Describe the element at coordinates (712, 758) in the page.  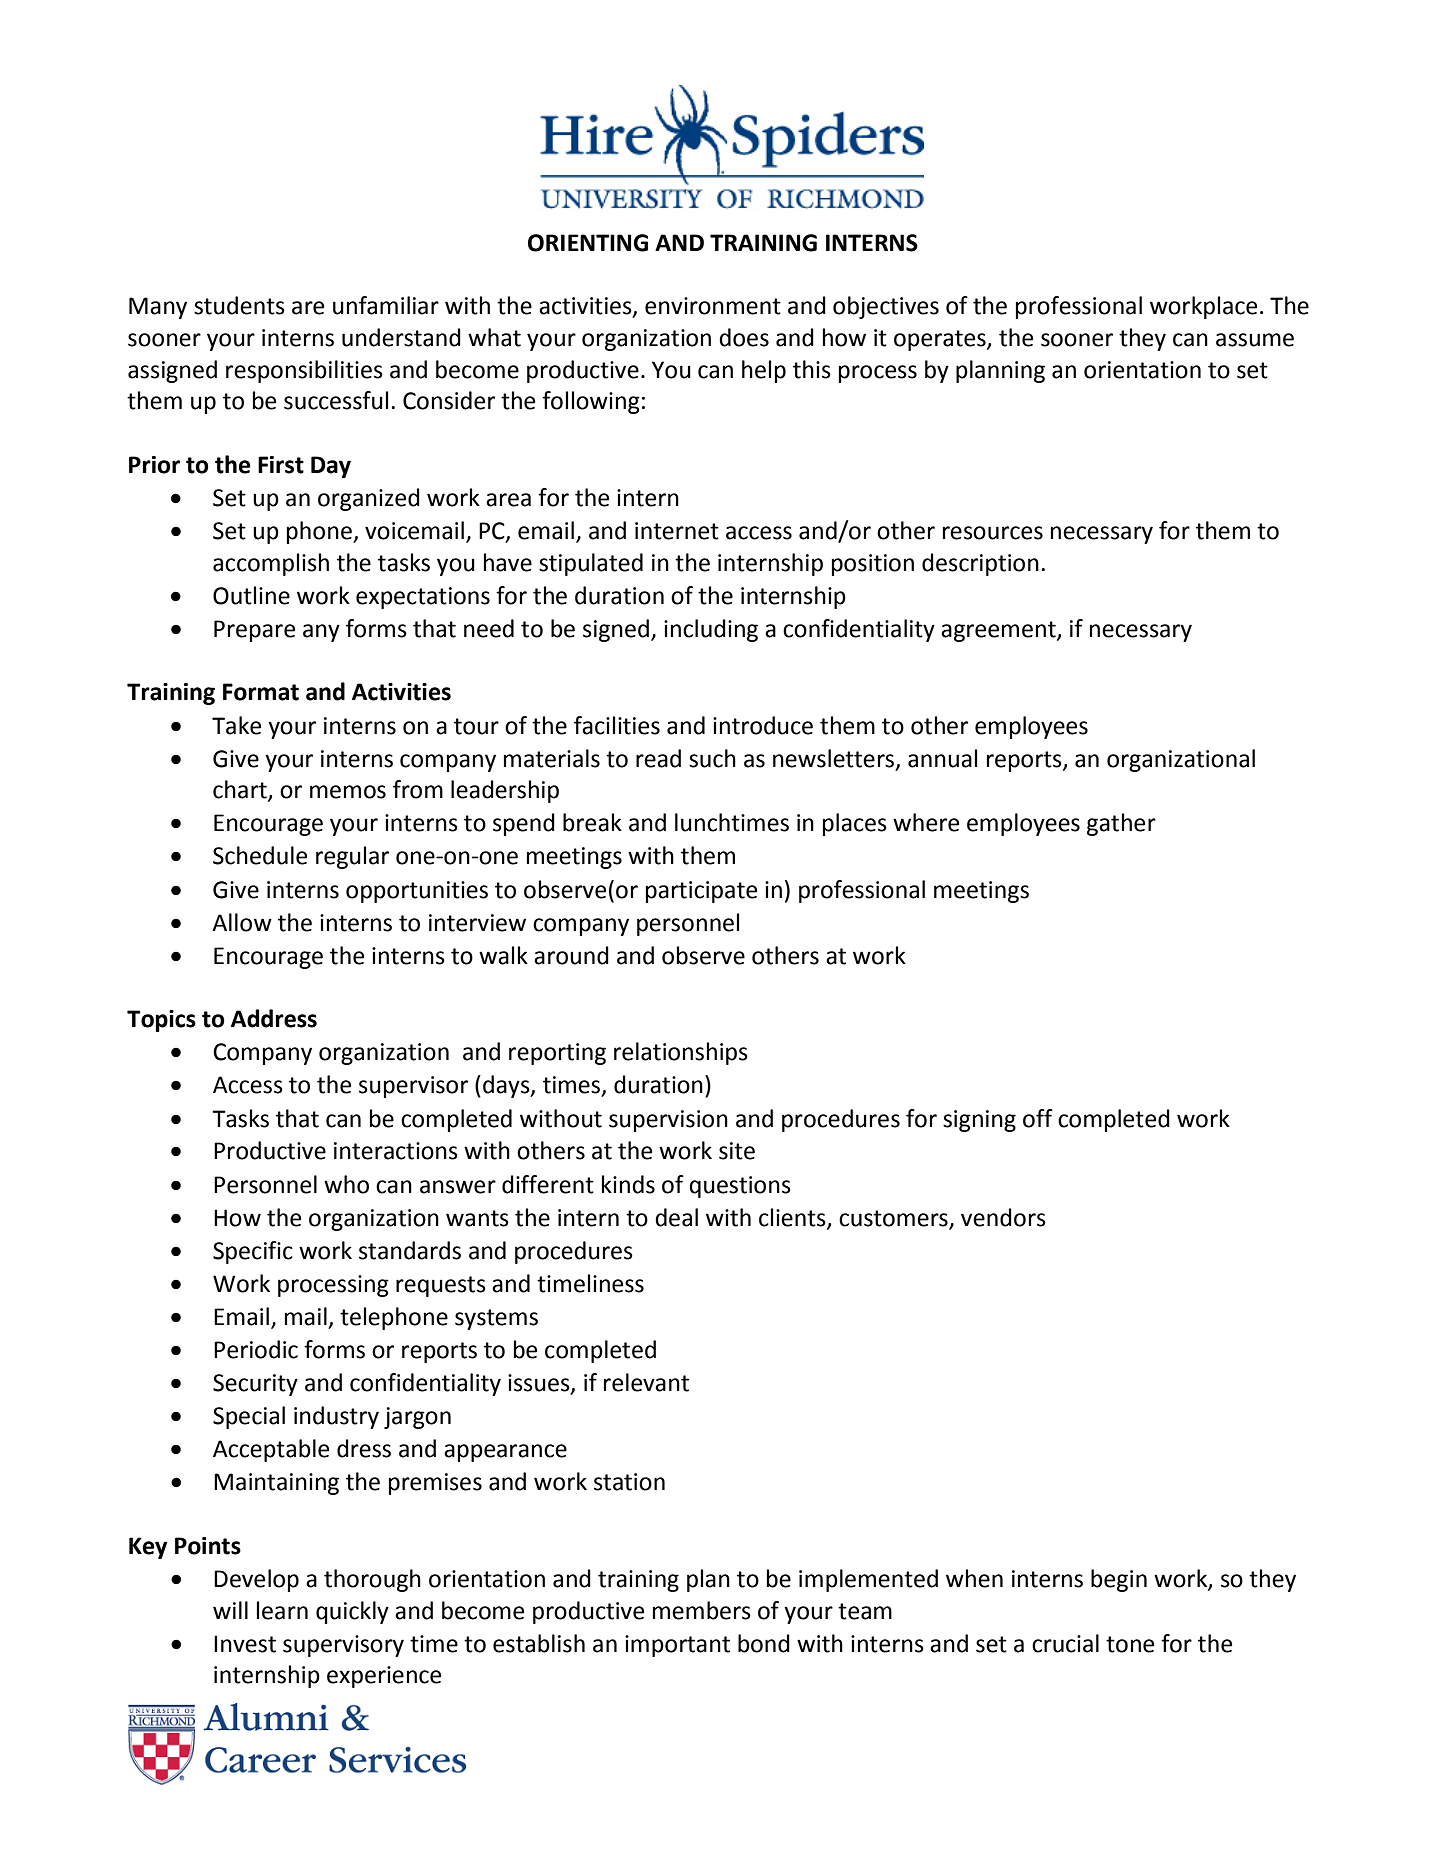
I see `such` at that location.
